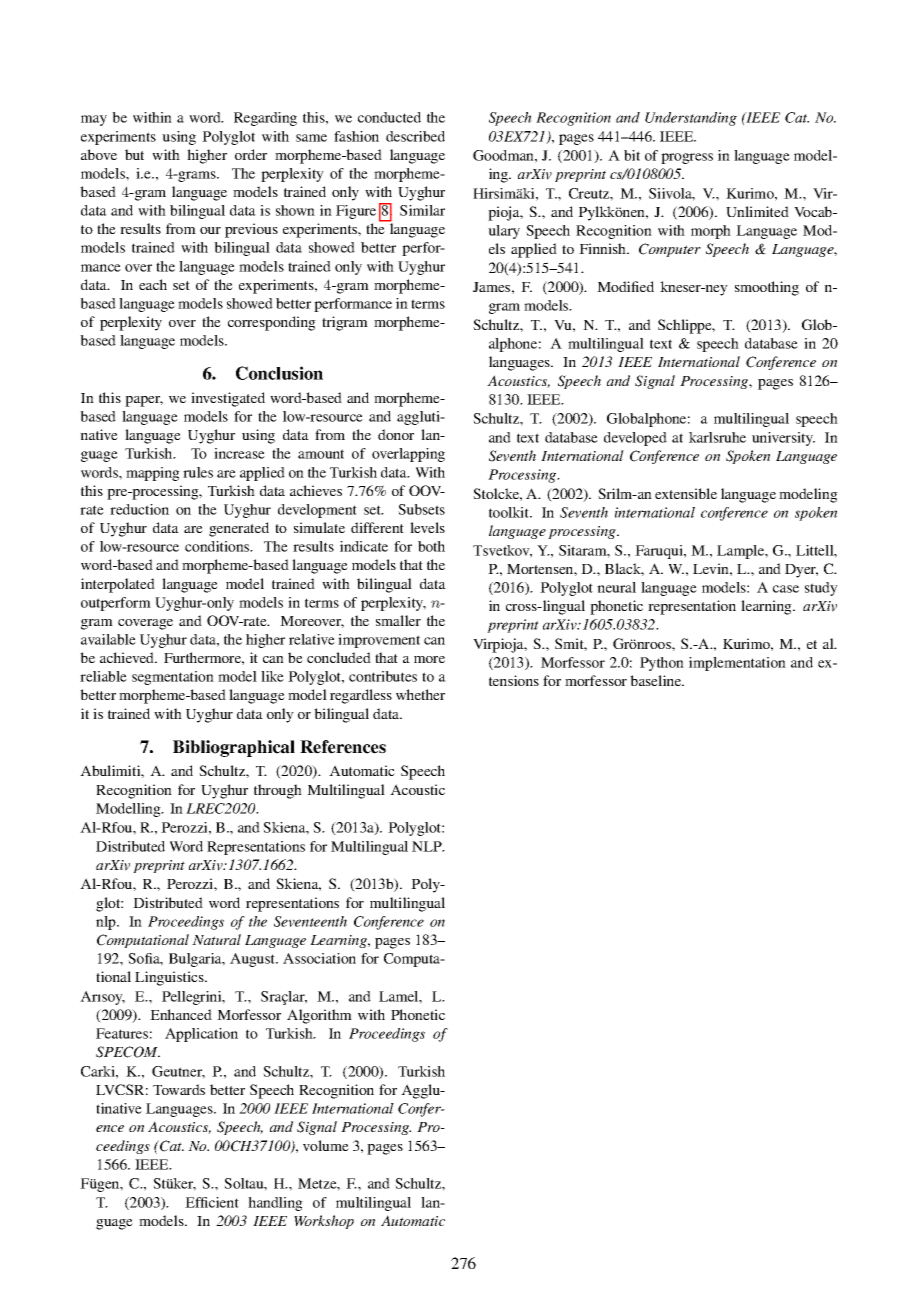  Describe the element at coordinates (737, 664) in the page. I see `implementation` at that location.
